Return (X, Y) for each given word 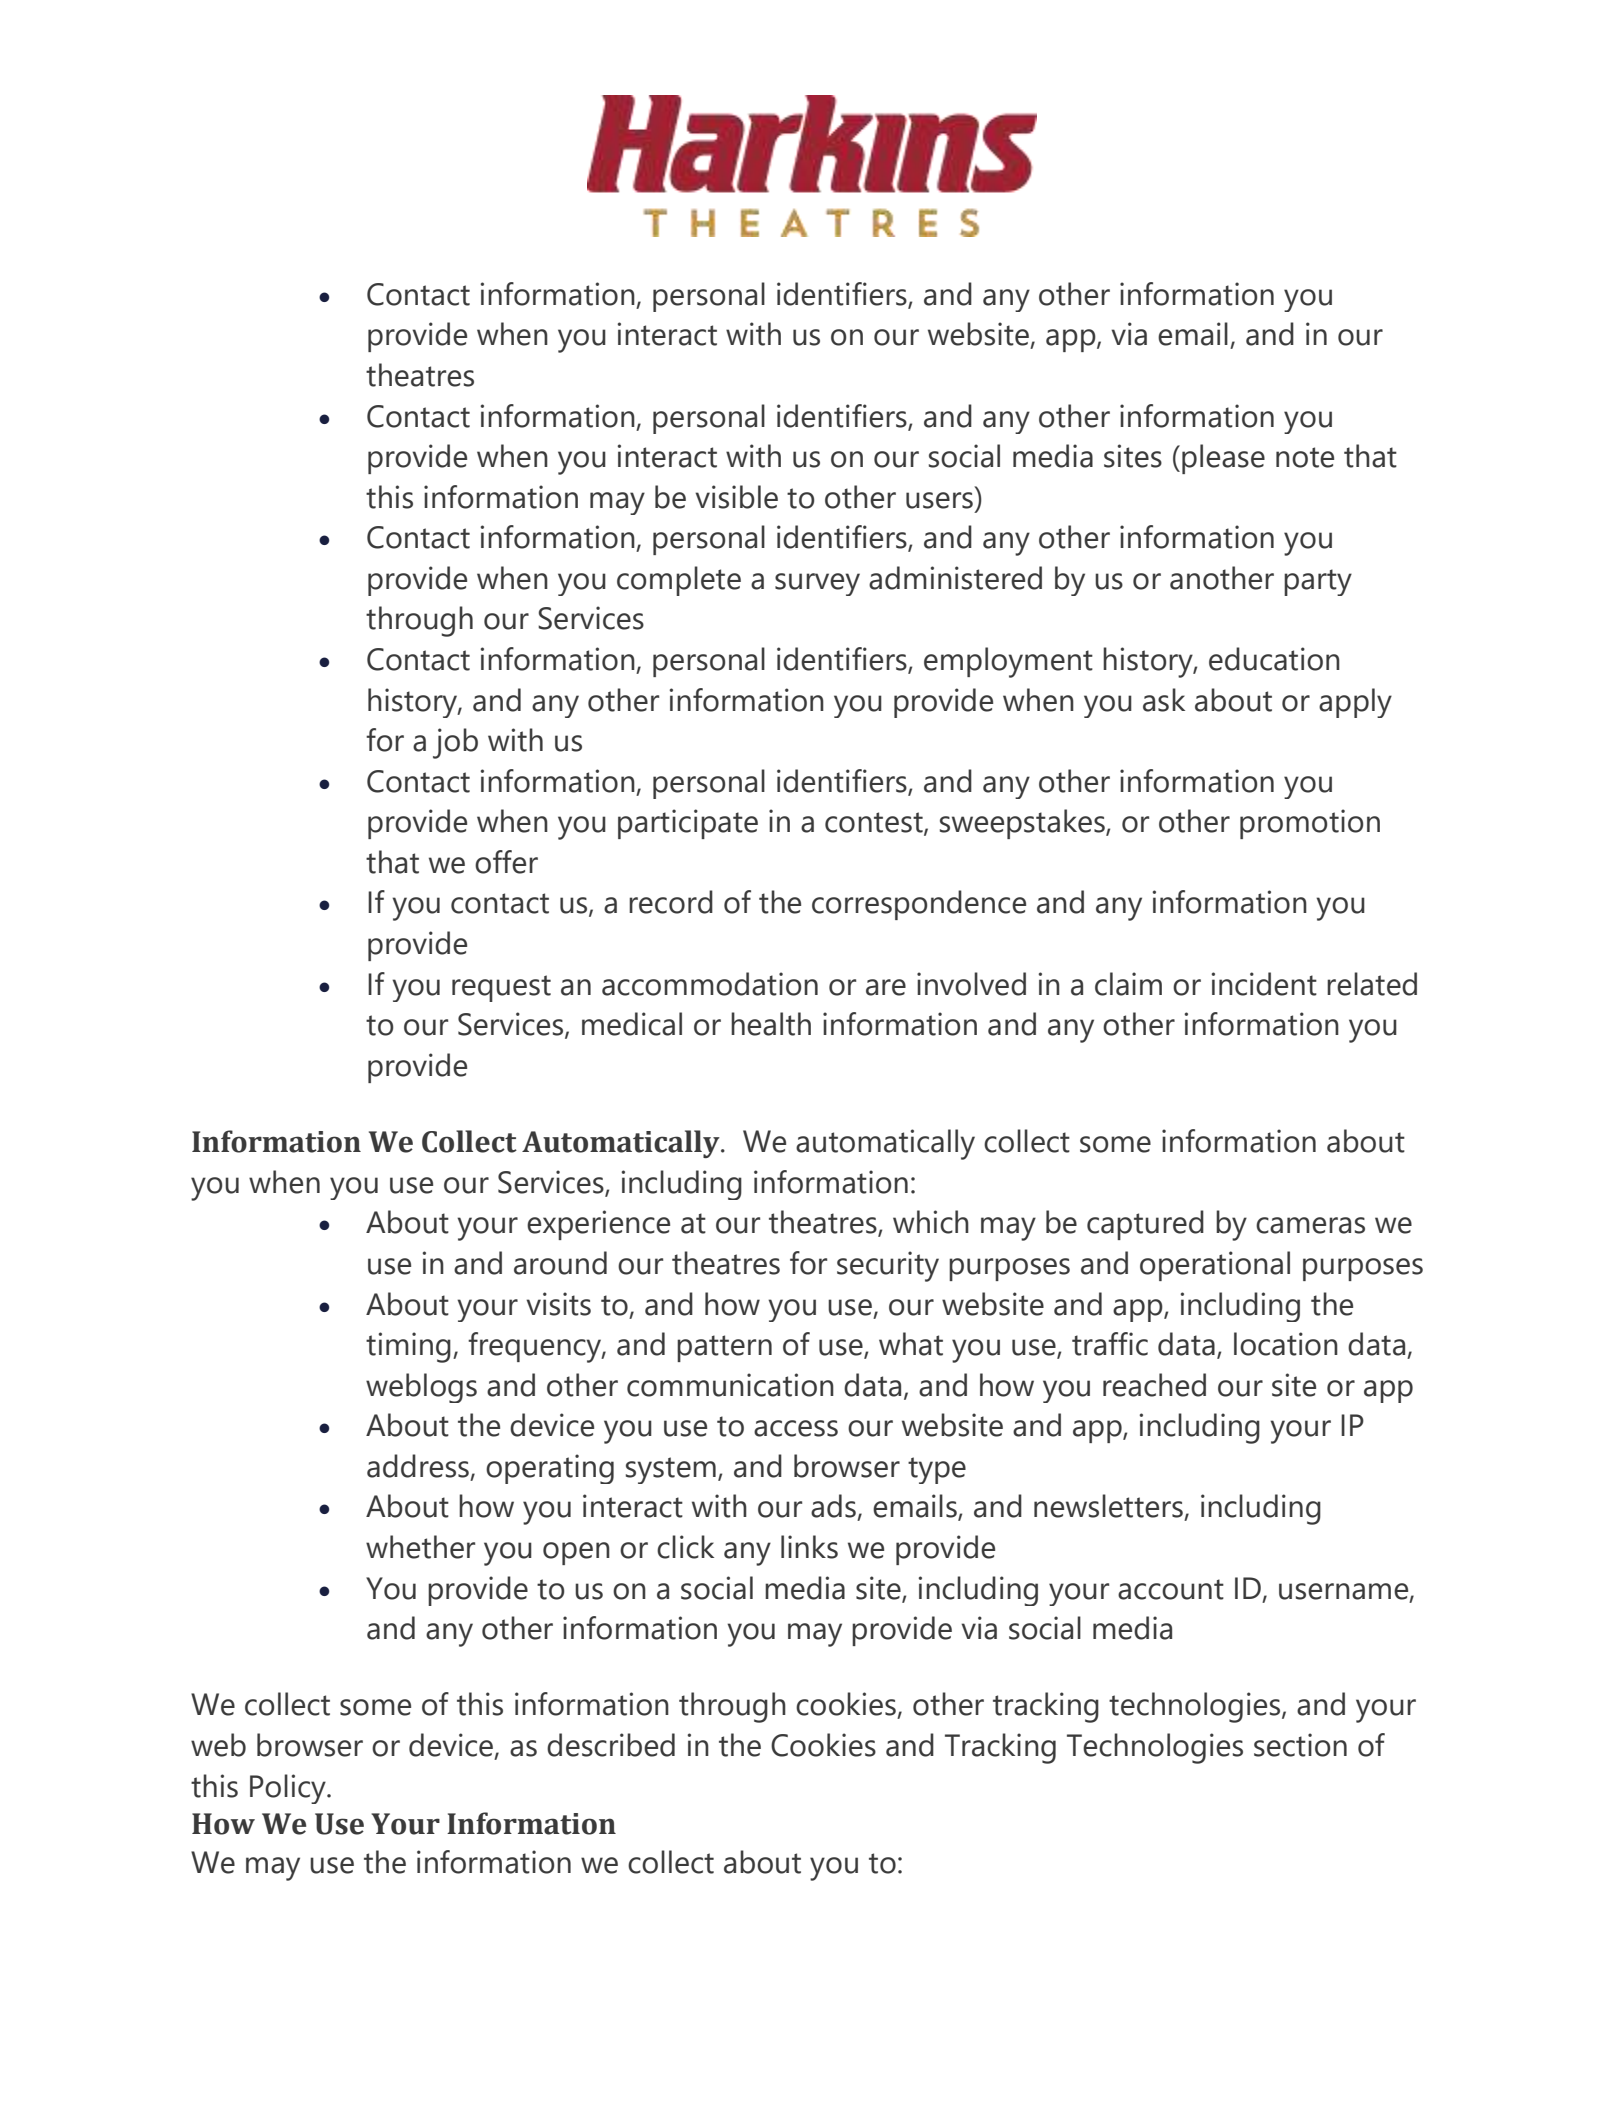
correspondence (919, 905)
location (1286, 1344)
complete (679, 581)
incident (1264, 984)
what (911, 1344)
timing (408, 1347)
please (1223, 459)
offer (506, 862)
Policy (289, 1789)
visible (736, 497)
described (611, 1745)
